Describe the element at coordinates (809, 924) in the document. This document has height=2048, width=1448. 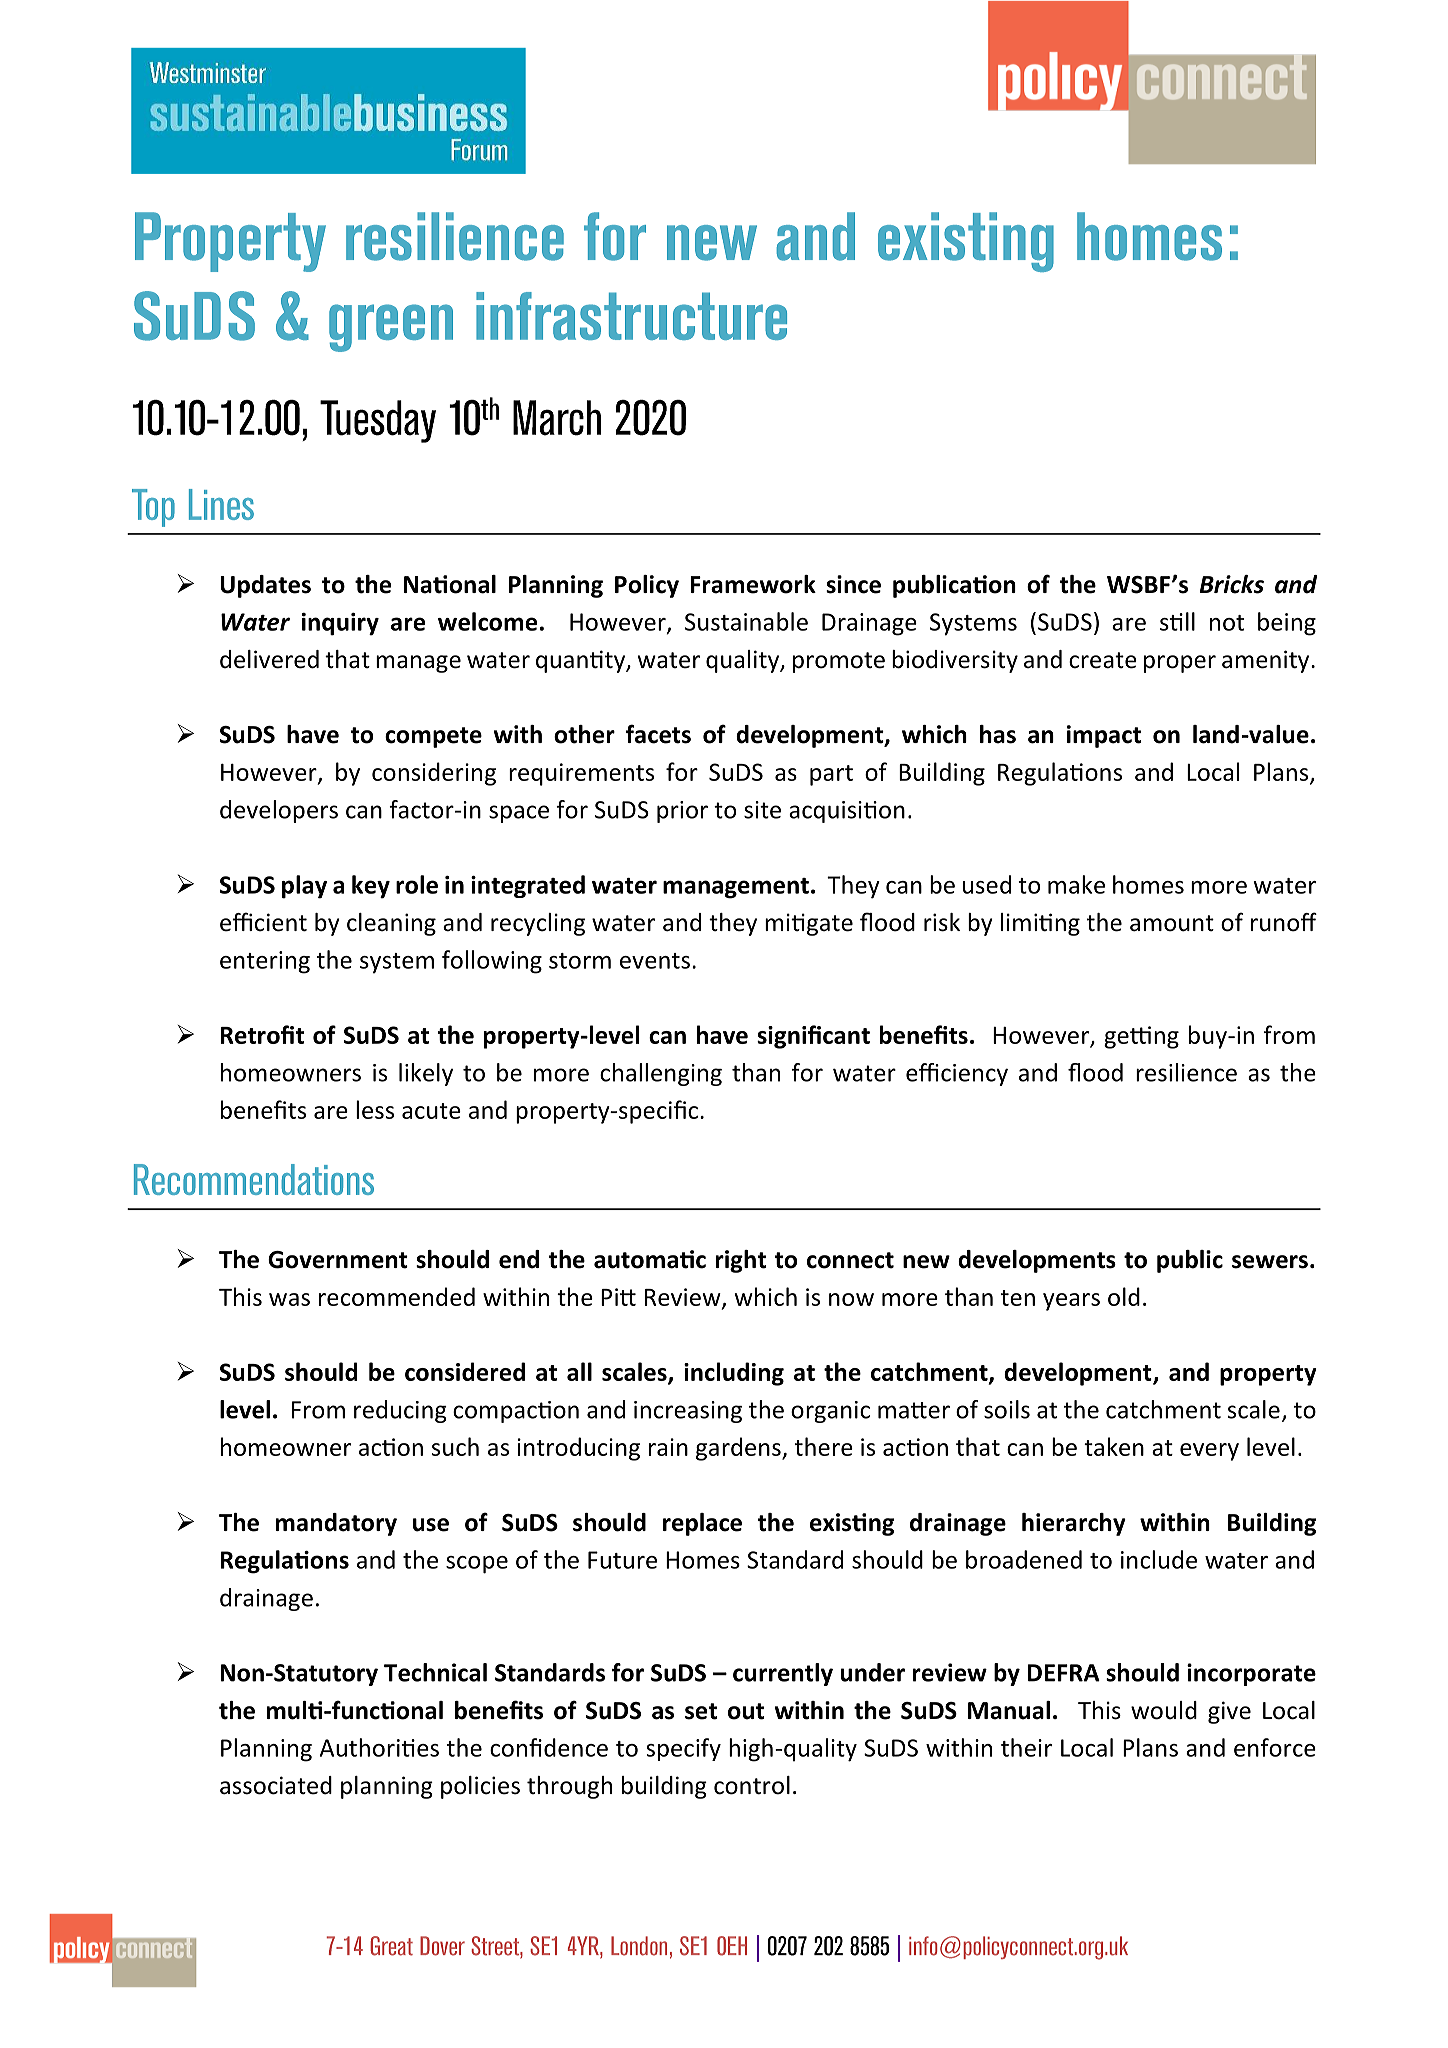
I see `mitigate` at that location.
